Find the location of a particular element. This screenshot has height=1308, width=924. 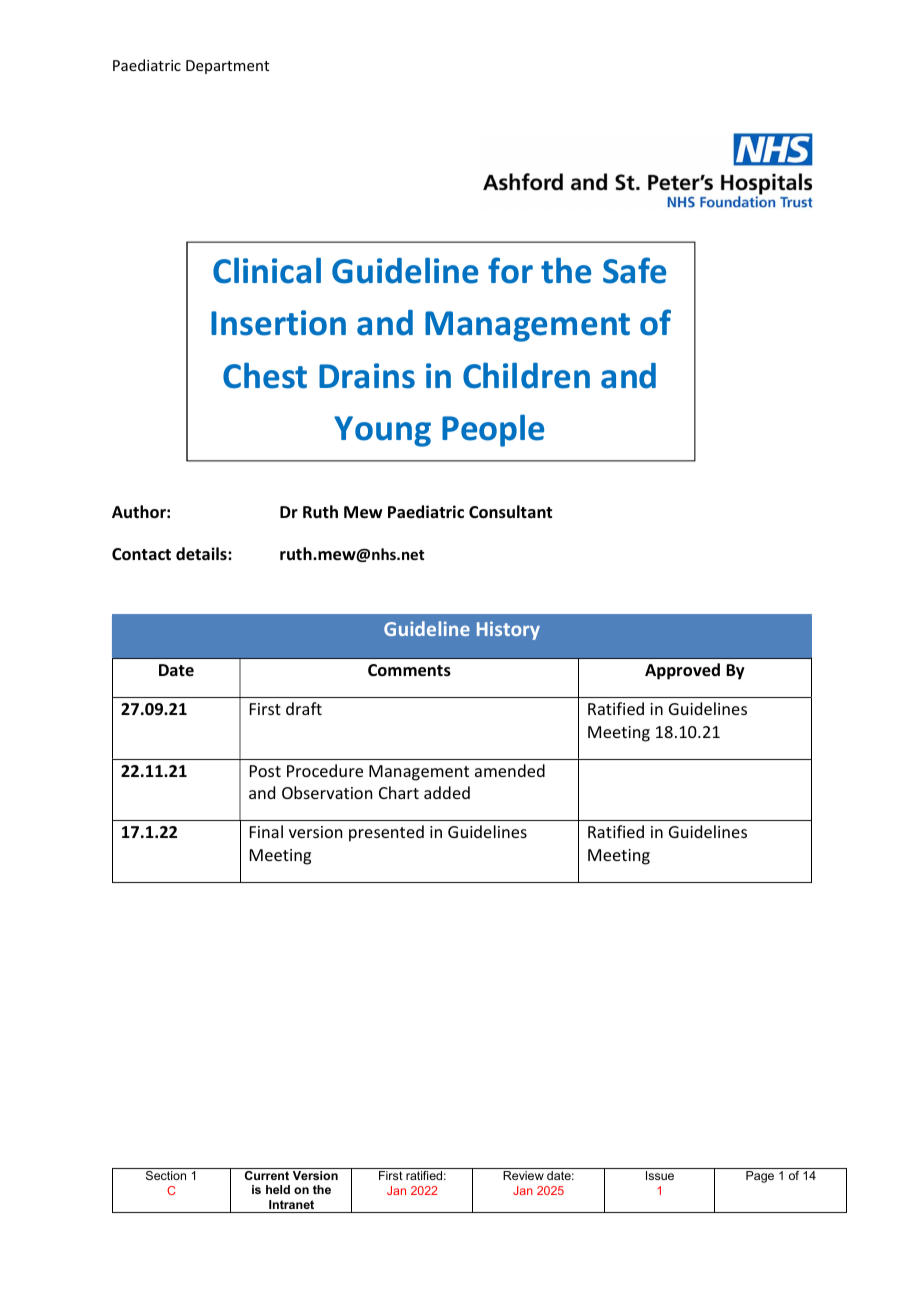

Department is located at coordinates (227, 67).
